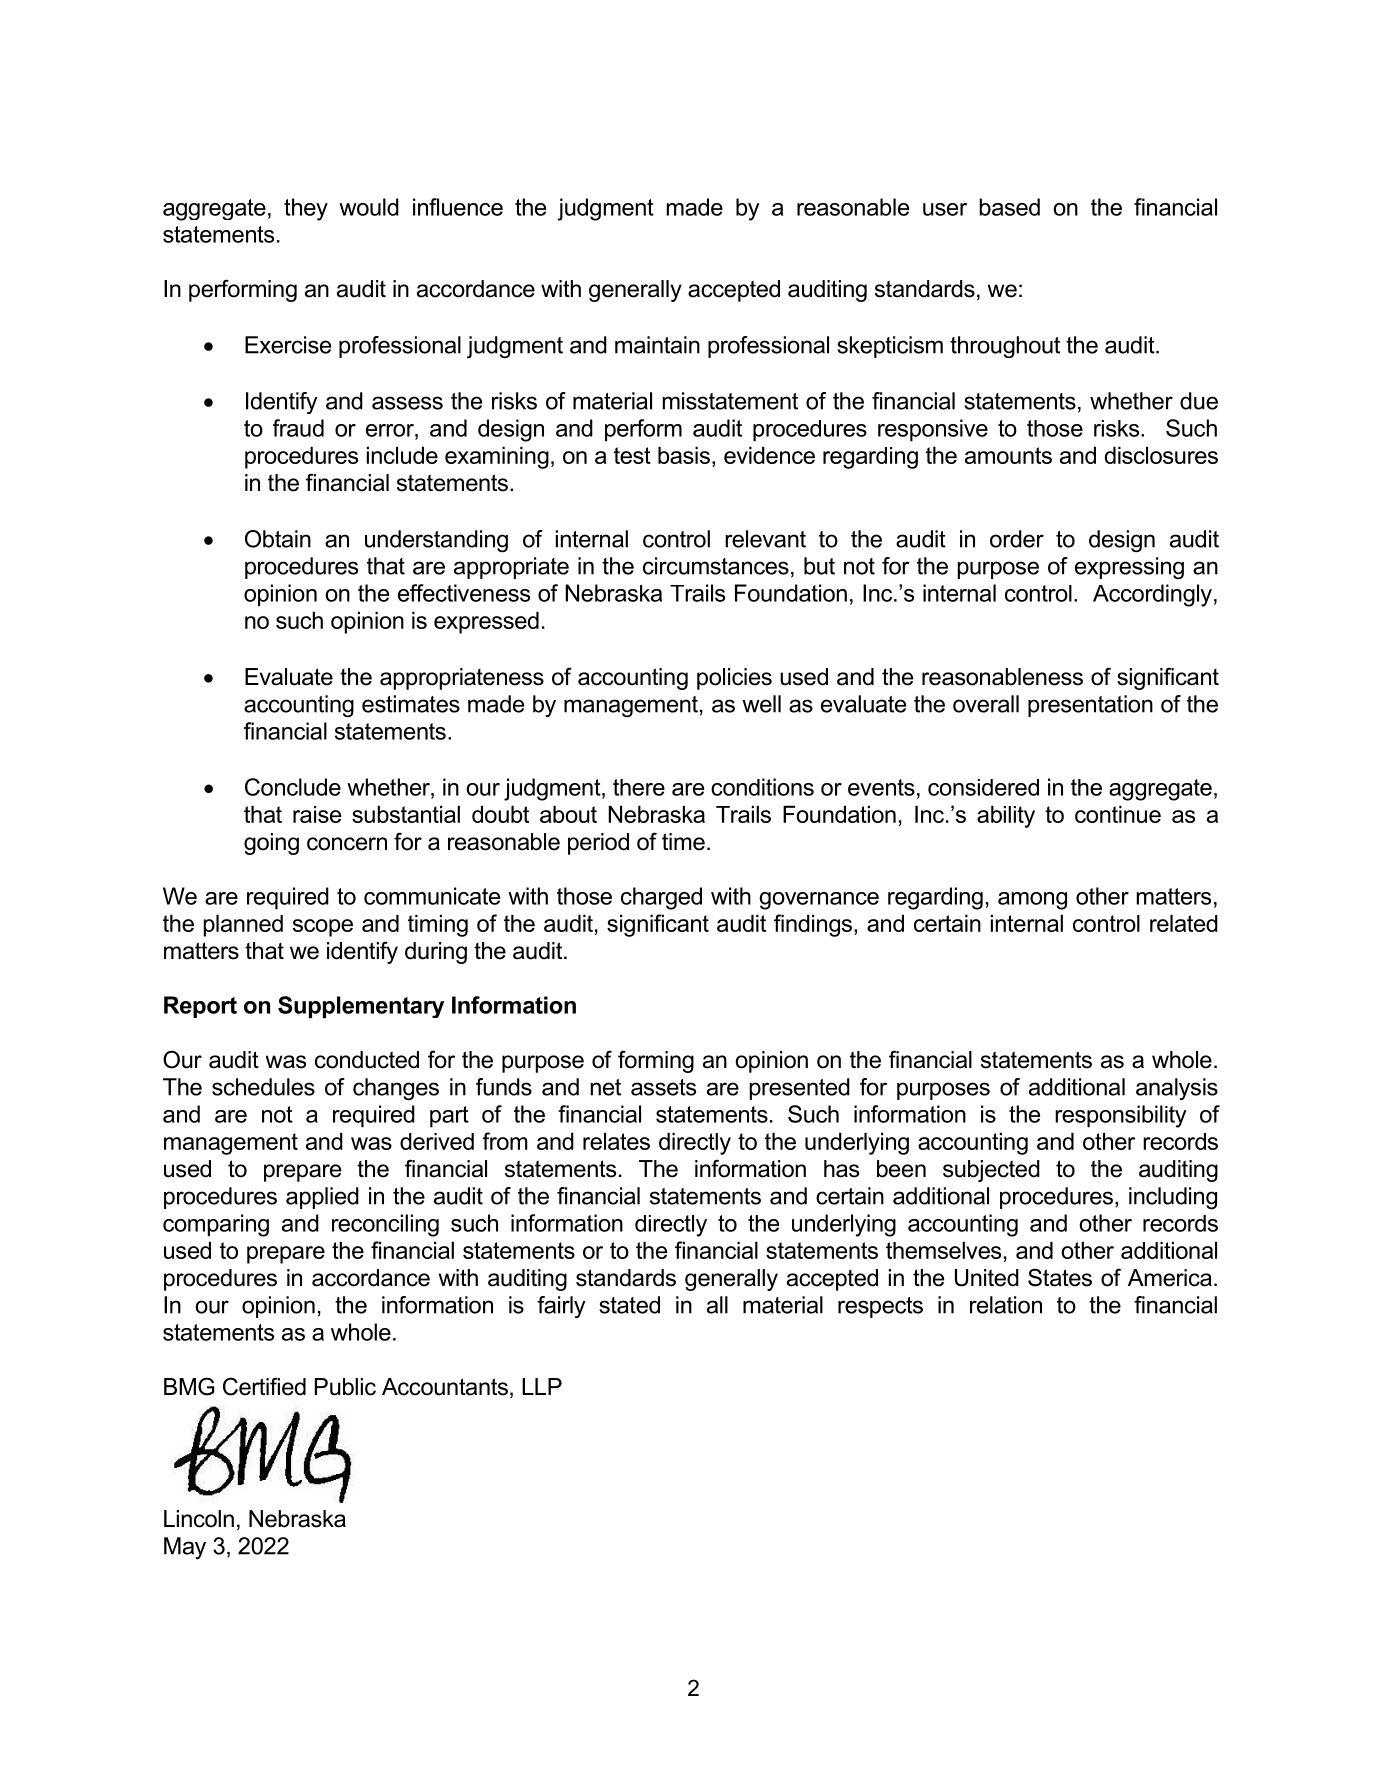  I want to click on maintain, so click(657, 345).
